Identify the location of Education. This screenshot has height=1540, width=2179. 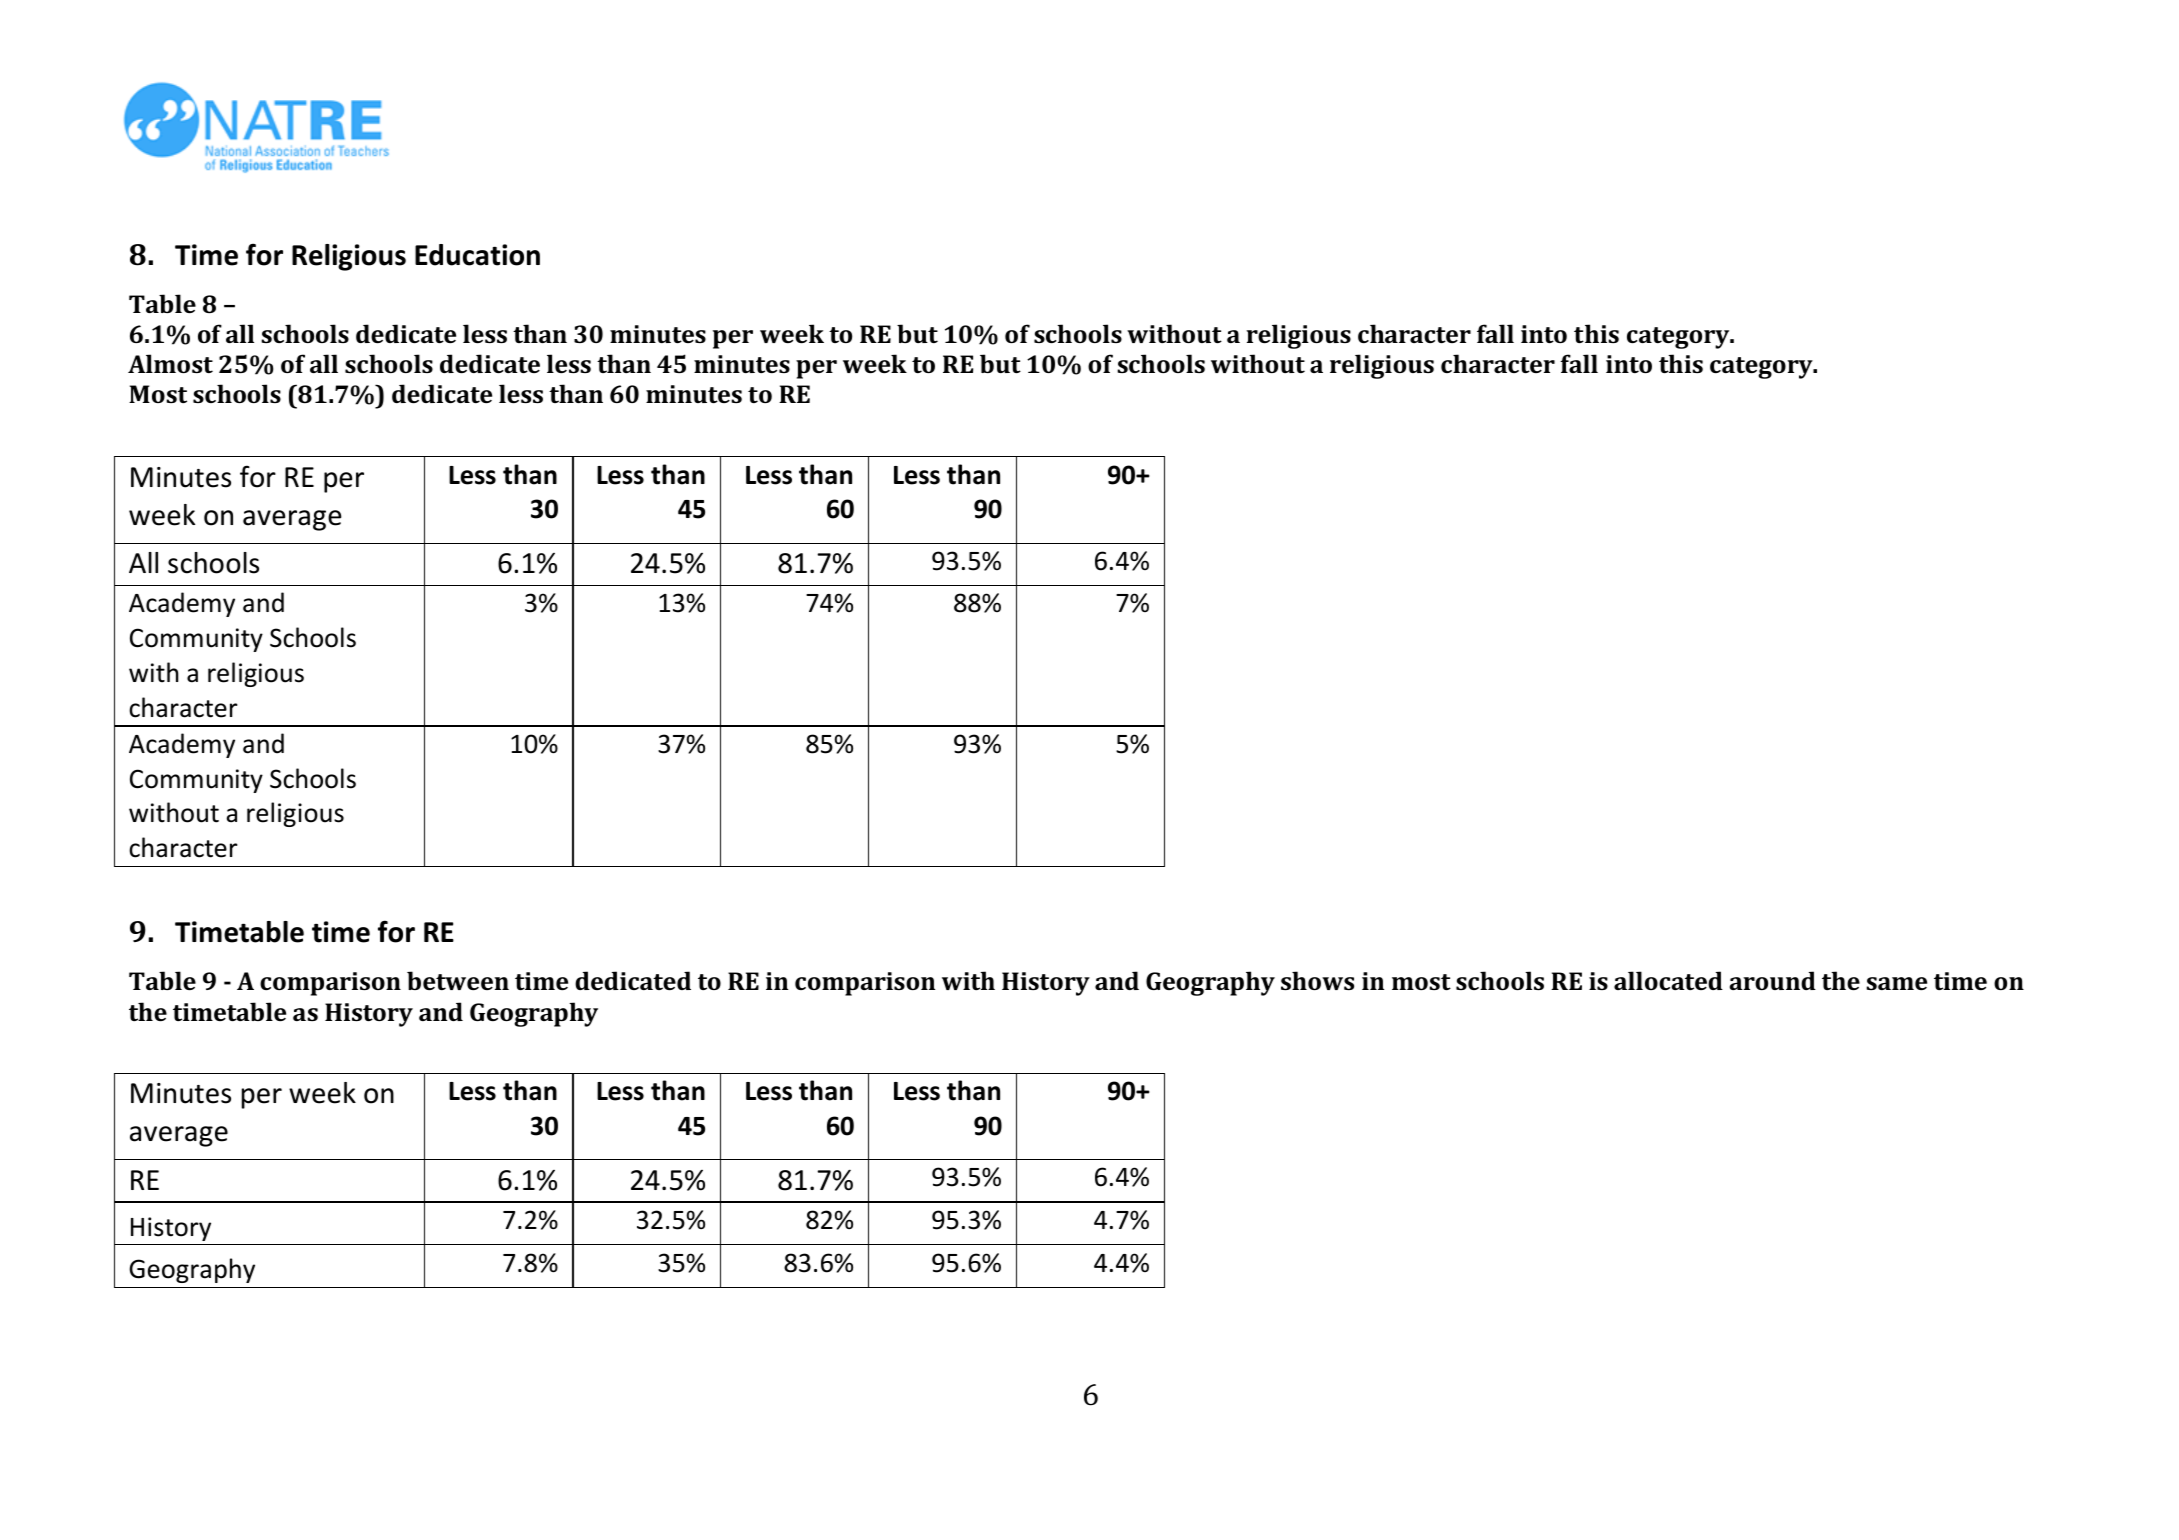
(477, 255).
